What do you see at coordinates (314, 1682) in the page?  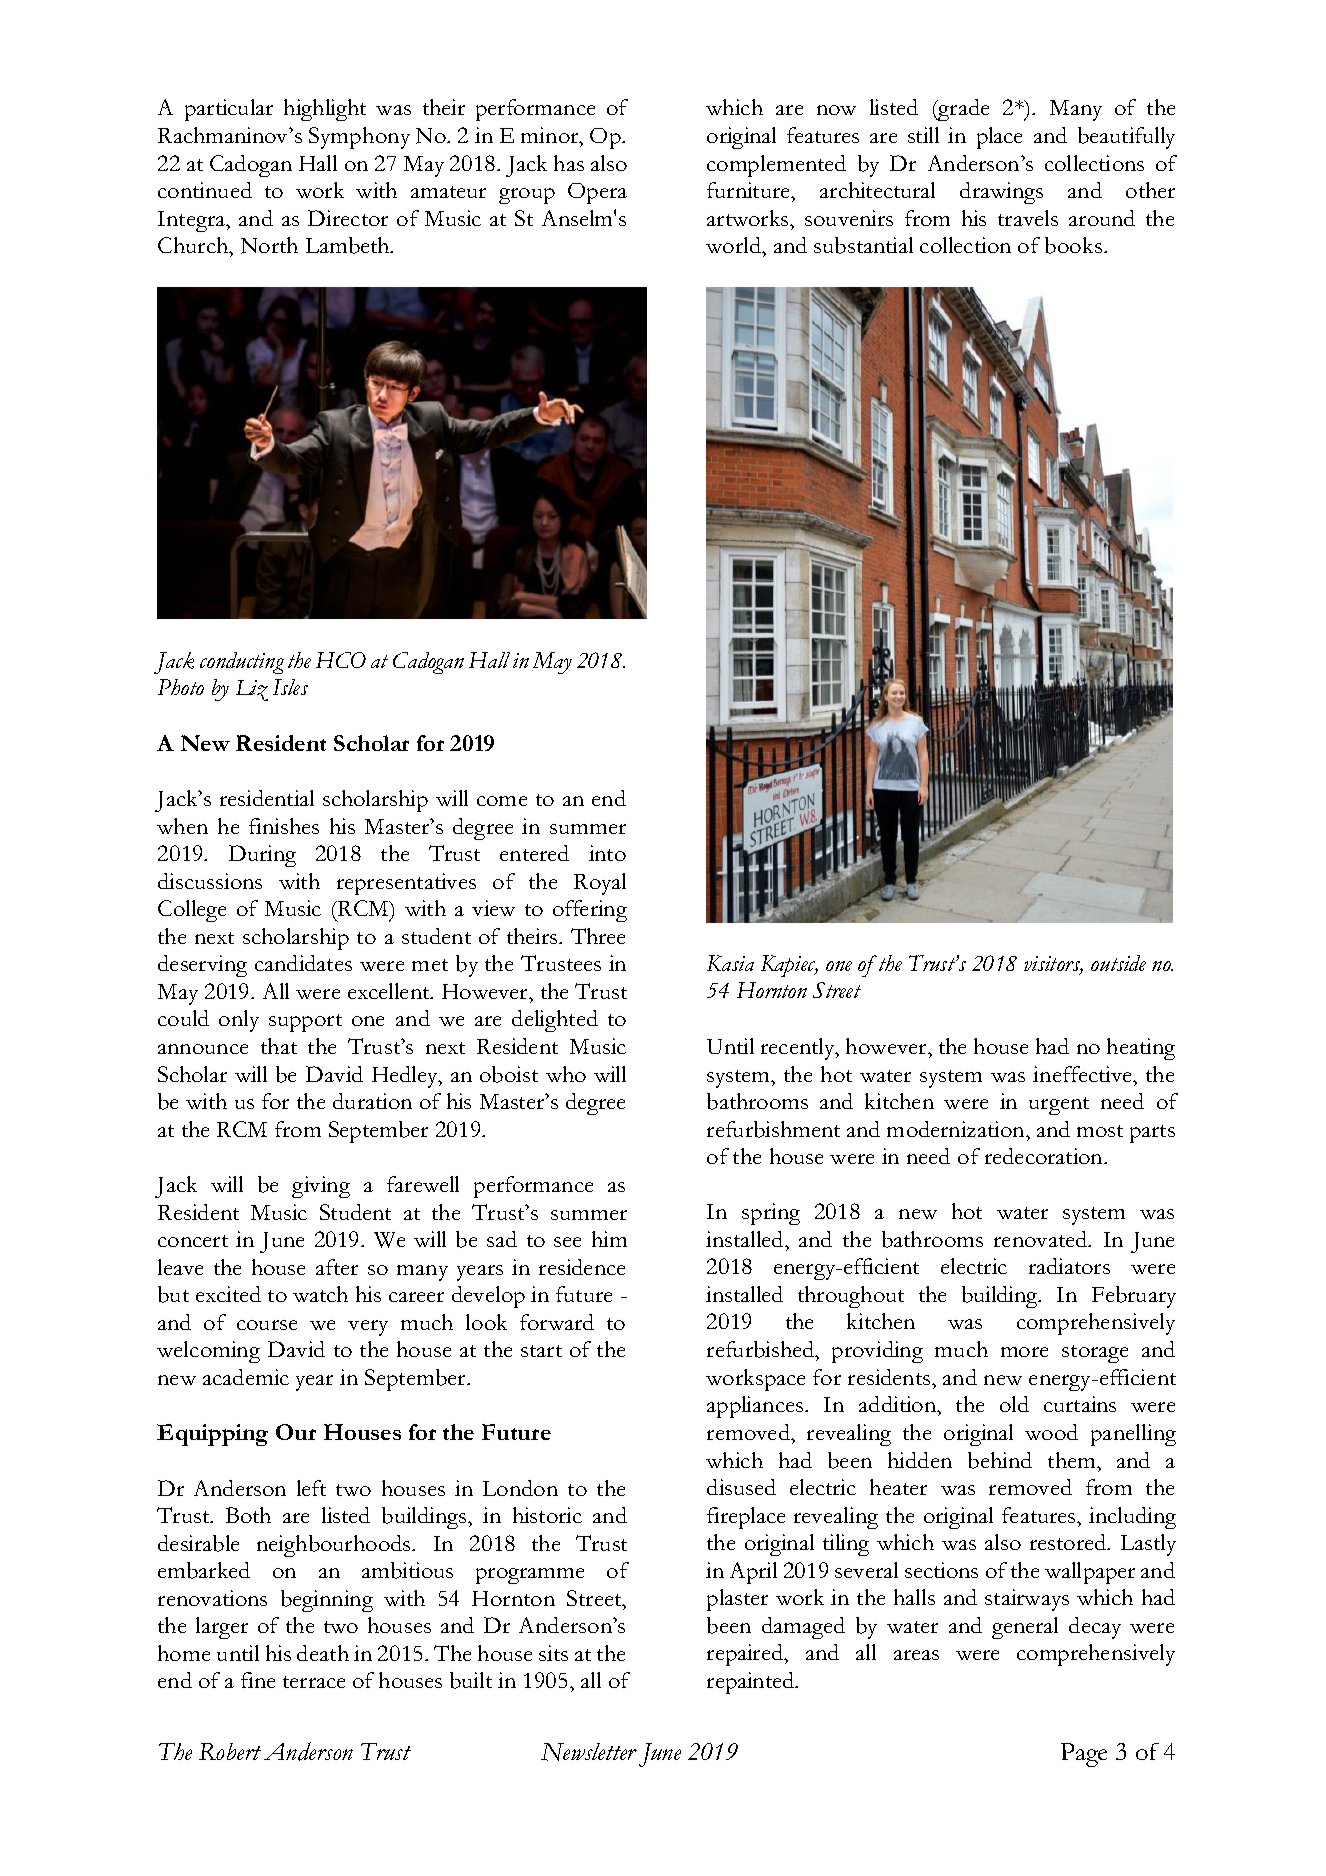 I see `terrace` at bounding box center [314, 1682].
